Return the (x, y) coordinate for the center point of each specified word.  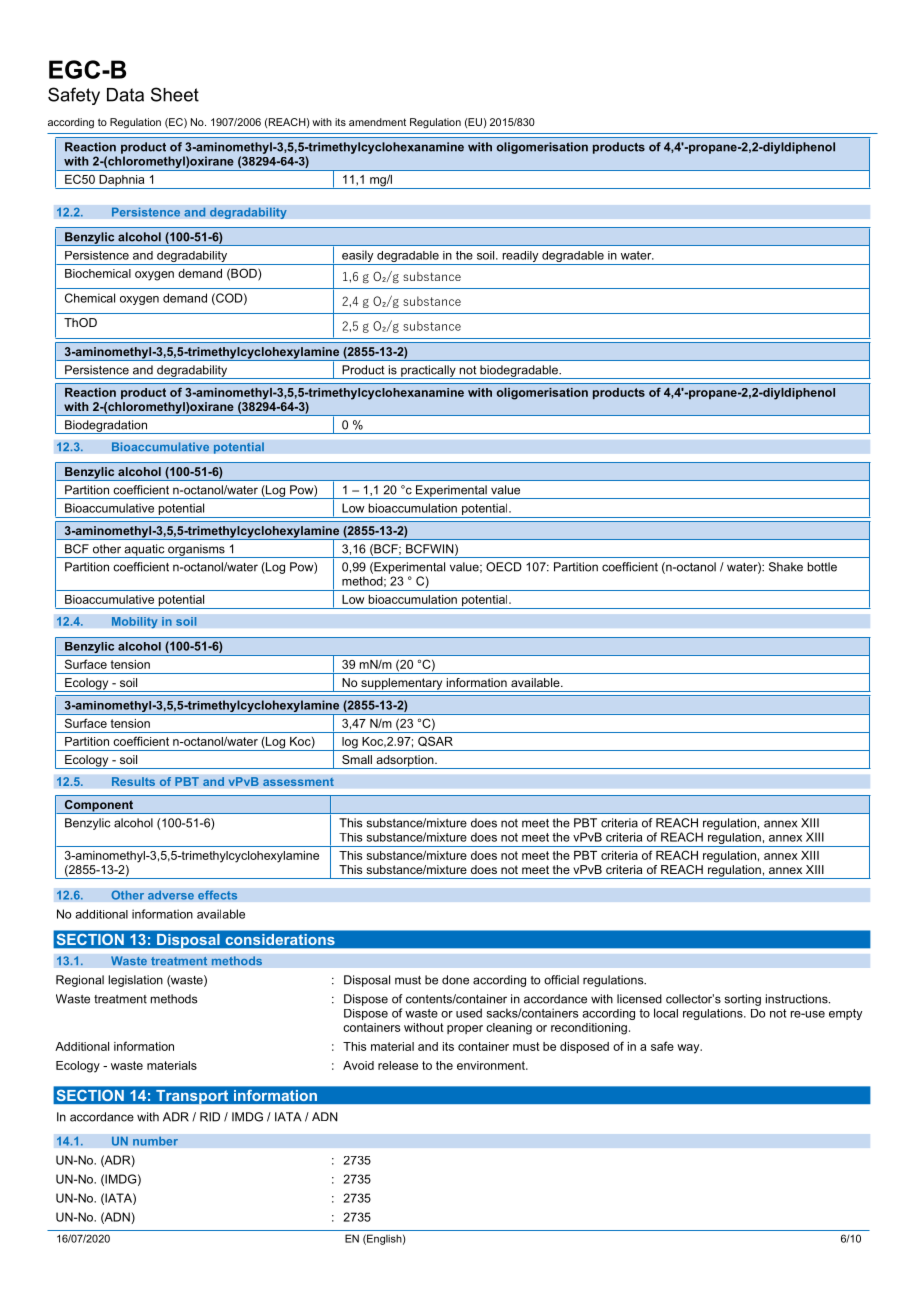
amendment (377, 122)
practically (428, 372)
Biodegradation (106, 427)
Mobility (134, 623)
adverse (171, 895)
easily (358, 257)
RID (210, 1117)
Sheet (175, 94)
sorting (743, 1000)
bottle (822, 567)
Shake (786, 567)
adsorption (405, 762)
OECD (504, 567)
